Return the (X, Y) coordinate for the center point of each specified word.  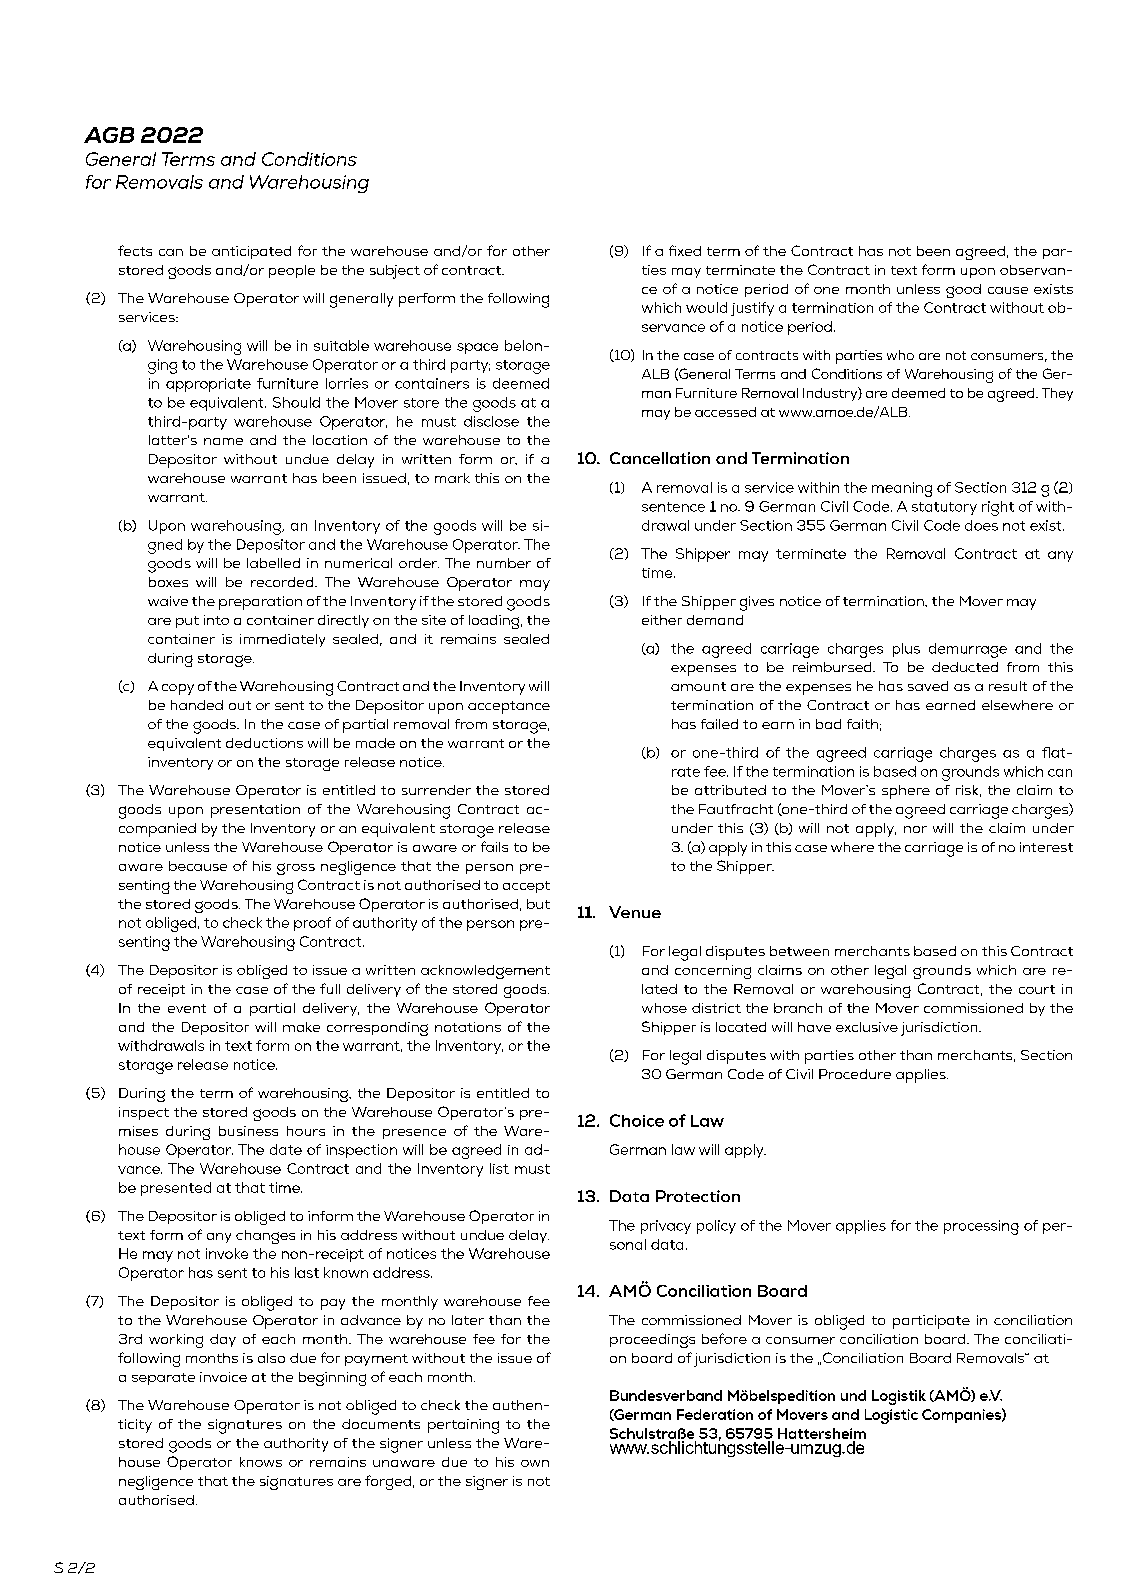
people (292, 271)
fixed (685, 250)
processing (981, 1227)
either (662, 620)
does (981, 525)
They (1057, 394)
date (286, 1149)
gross (296, 869)
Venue (635, 912)
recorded (283, 582)
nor (915, 829)
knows (261, 1462)
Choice (637, 1120)
